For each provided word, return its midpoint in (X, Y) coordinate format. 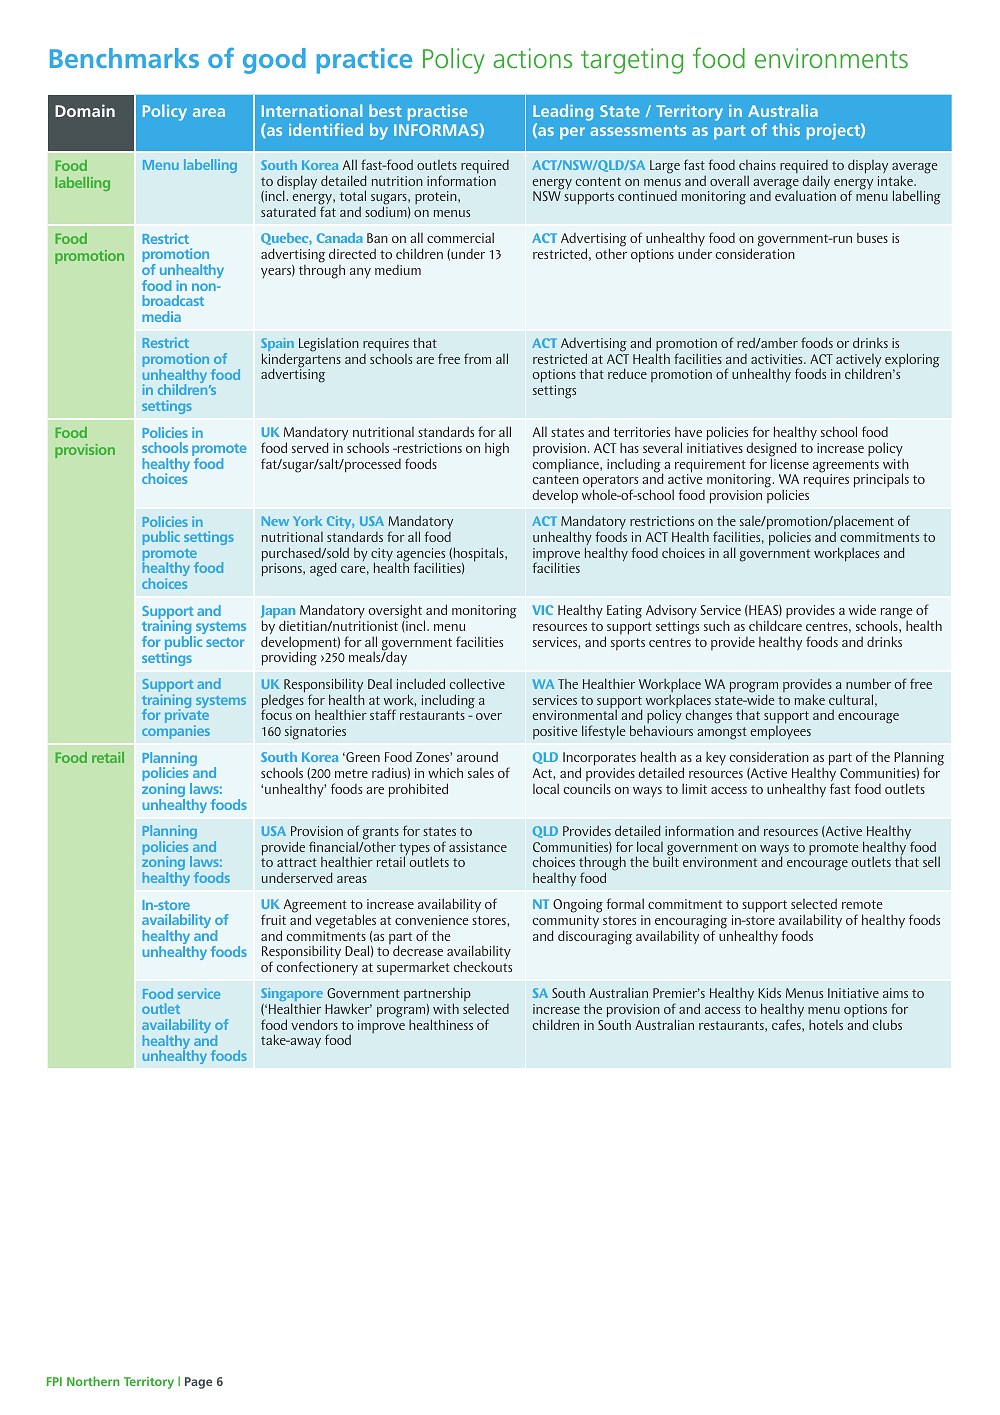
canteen (555, 479)
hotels (826, 1025)
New (275, 521)
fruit (273, 919)
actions (532, 58)
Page (198, 1383)
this (786, 129)
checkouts (482, 966)
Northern (93, 1381)
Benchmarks (124, 58)
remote (862, 904)
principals (881, 480)
